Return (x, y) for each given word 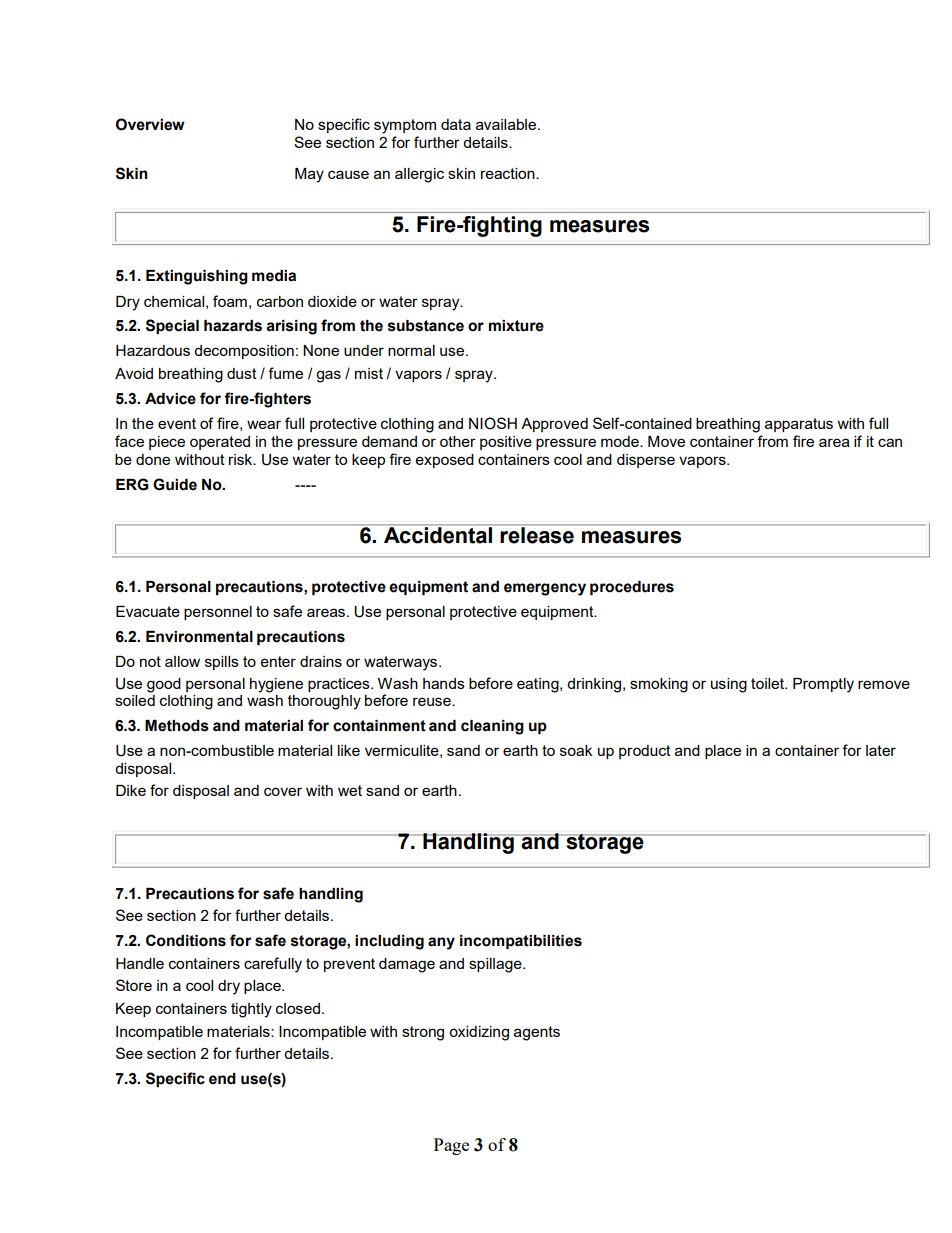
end (222, 1079)
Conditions (186, 940)
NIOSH (493, 423)
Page (451, 1146)
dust (242, 373)
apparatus (799, 425)
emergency (545, 589)
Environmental (199, 637)
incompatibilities (521, 942)
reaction (509, 173)
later (881, 750)
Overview (150, 124)
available (507, 124)
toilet (769, 683)
